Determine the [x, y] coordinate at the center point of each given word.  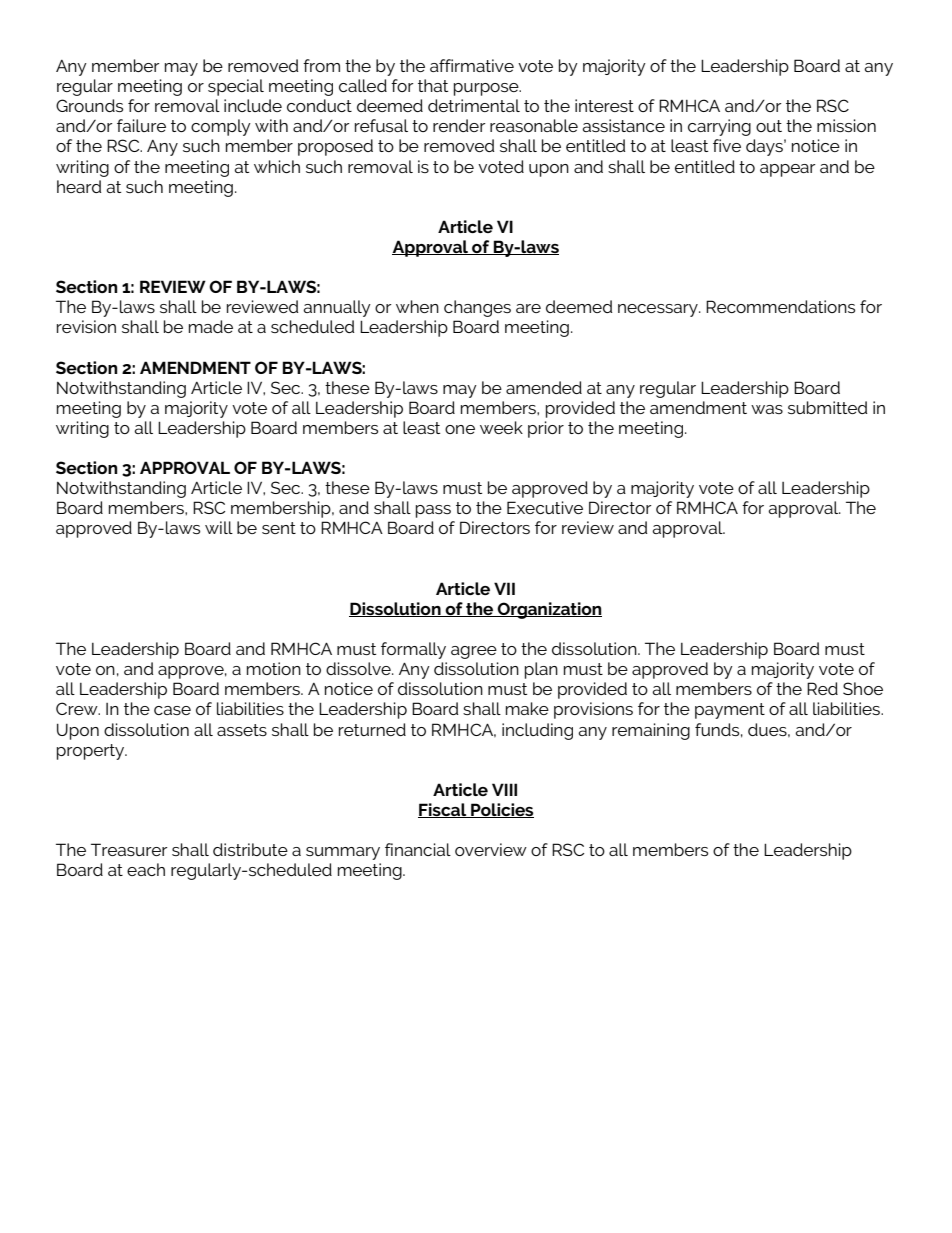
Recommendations [780, 306]
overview [491, 849]
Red [822, 688]
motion [274, 668]
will [219, 527]
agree [474, 652]
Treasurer [129, 849]
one [460, 429]
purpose [487, 89]
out [769, 126]
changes [477, 308]
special [236, 87]
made [211, 326]
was [767, 409]
